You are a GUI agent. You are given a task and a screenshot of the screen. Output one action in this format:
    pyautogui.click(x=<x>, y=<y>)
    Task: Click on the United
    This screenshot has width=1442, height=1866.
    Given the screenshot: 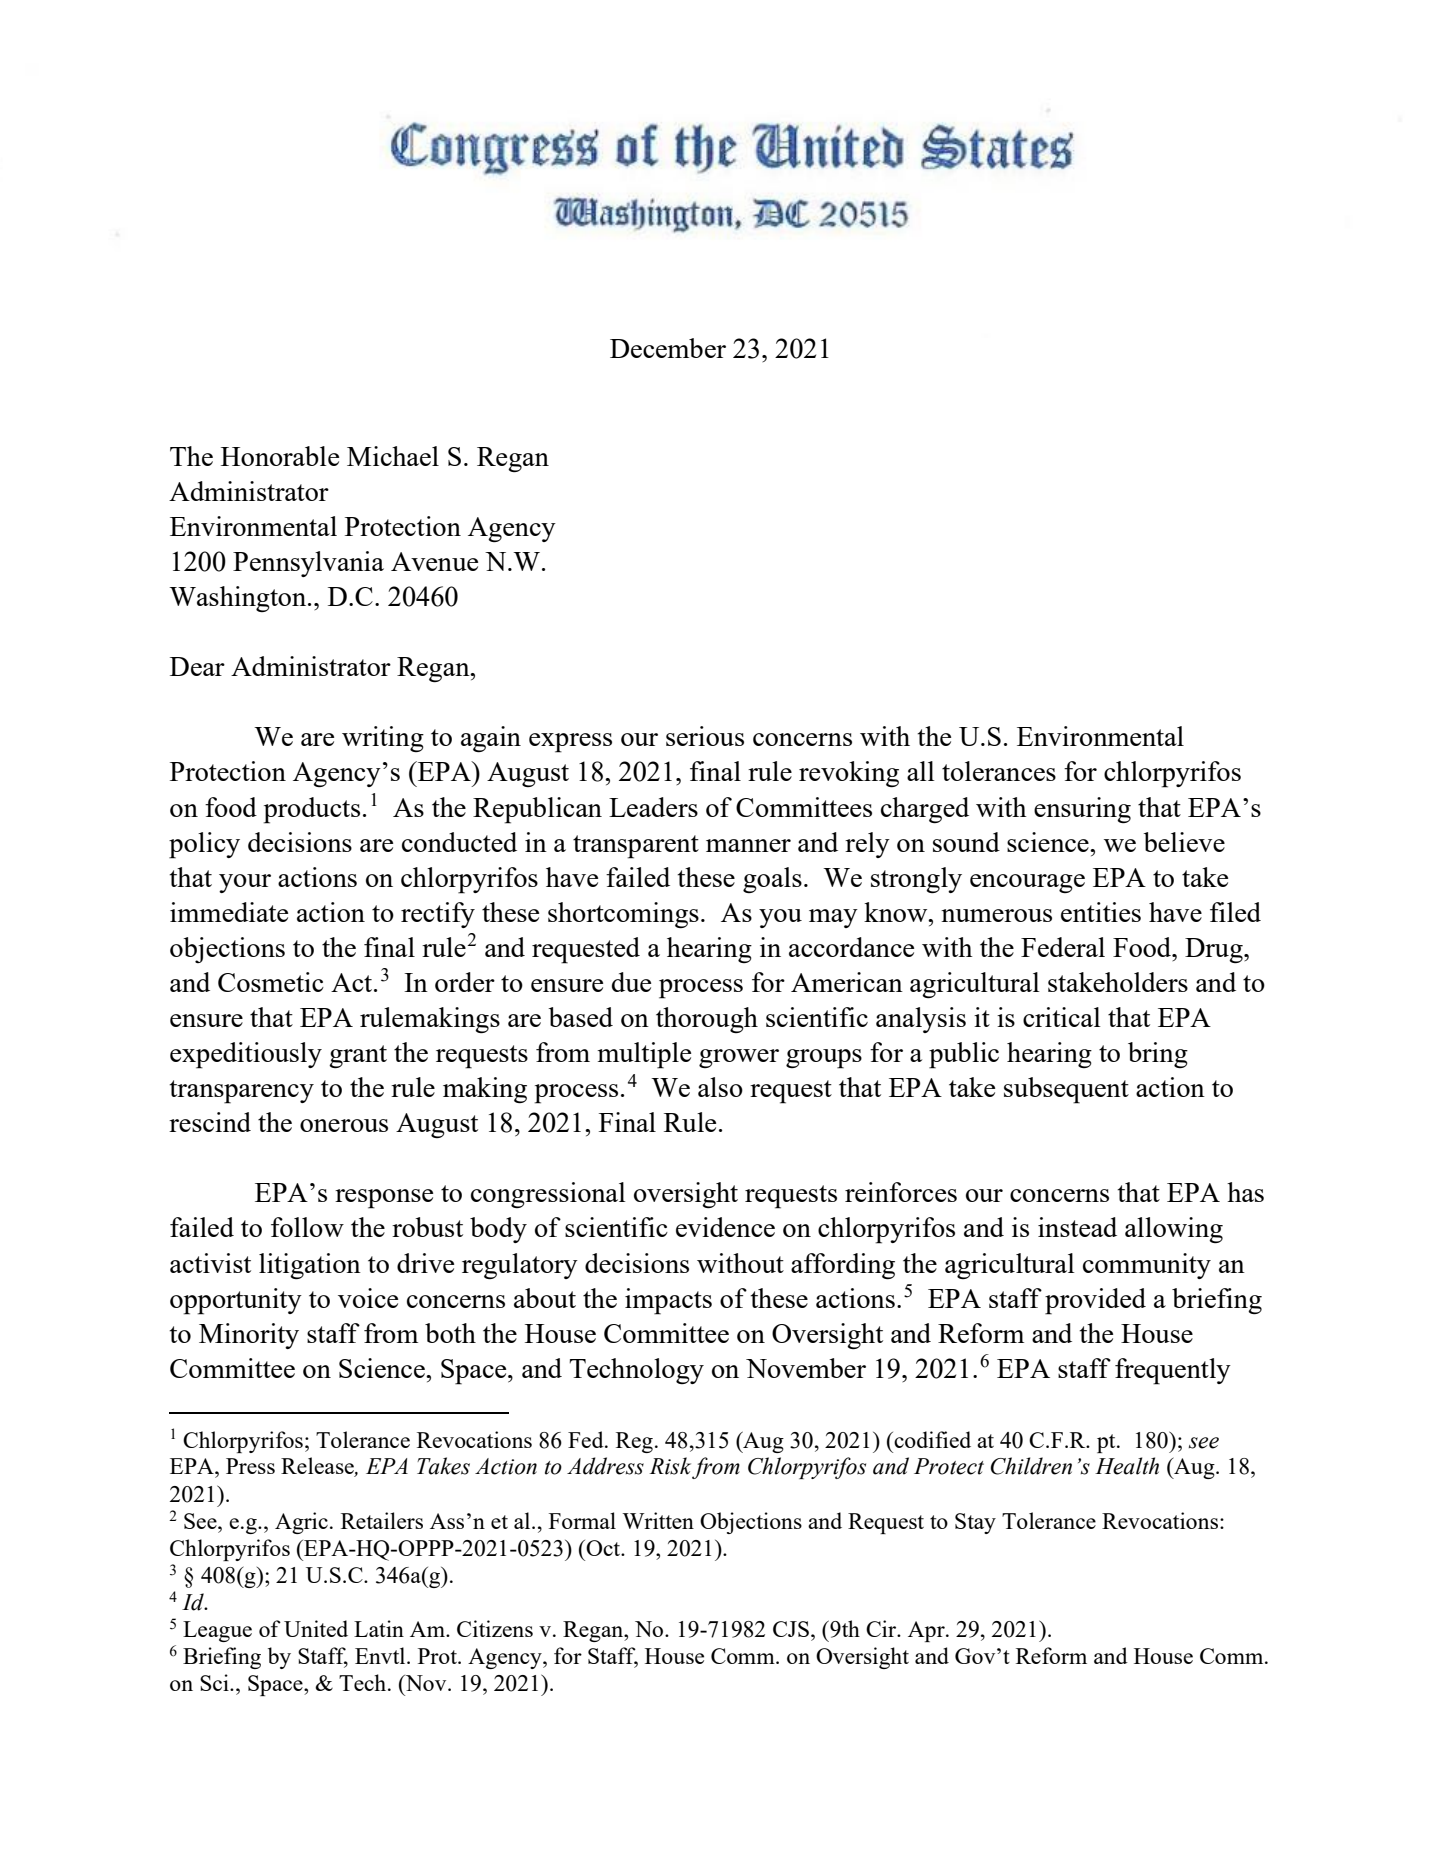 What is the action you would take?
    pyautogui.click(x=316, y=1628)
